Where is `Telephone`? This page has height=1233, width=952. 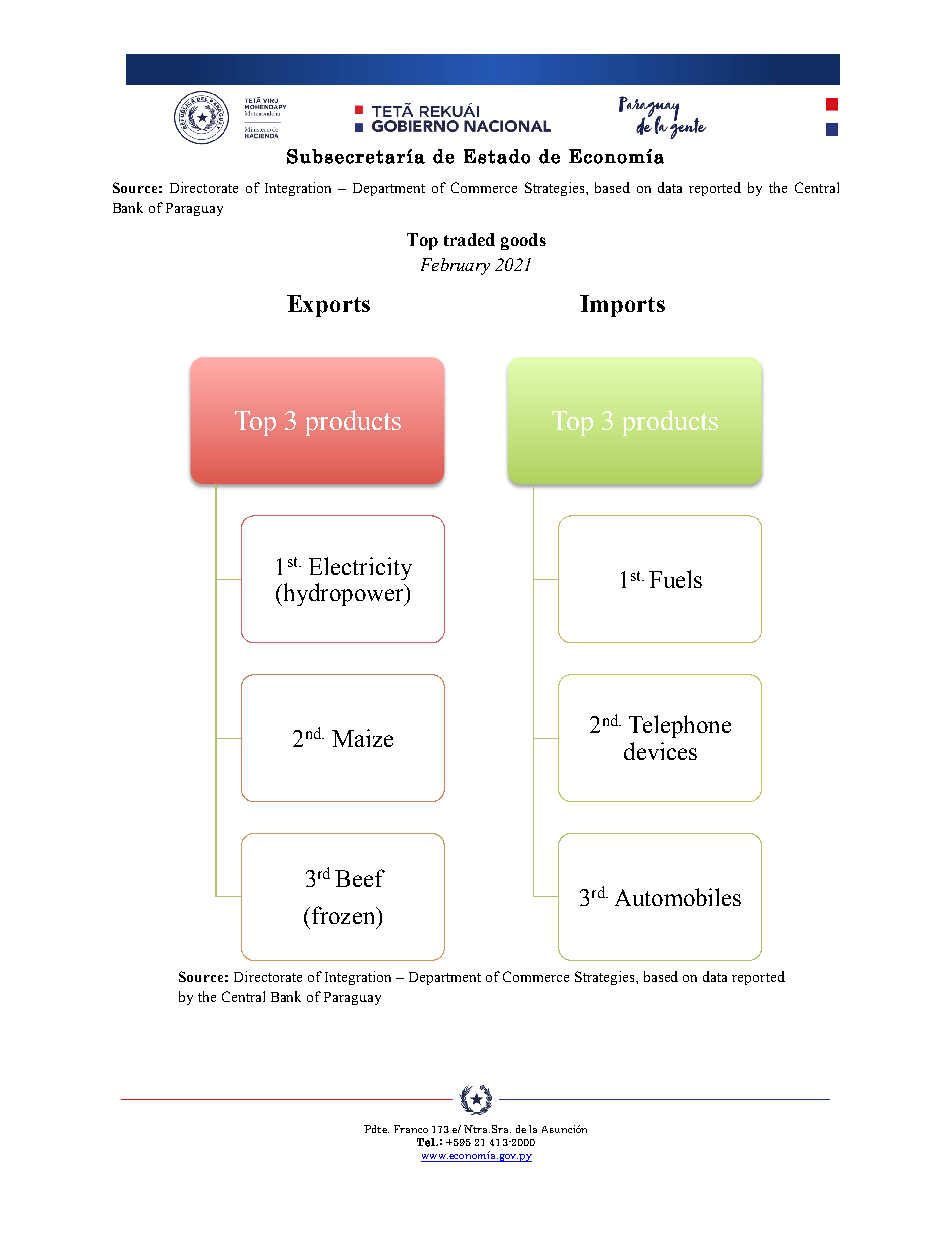 Telephone is located at coordinates (680, 726).
